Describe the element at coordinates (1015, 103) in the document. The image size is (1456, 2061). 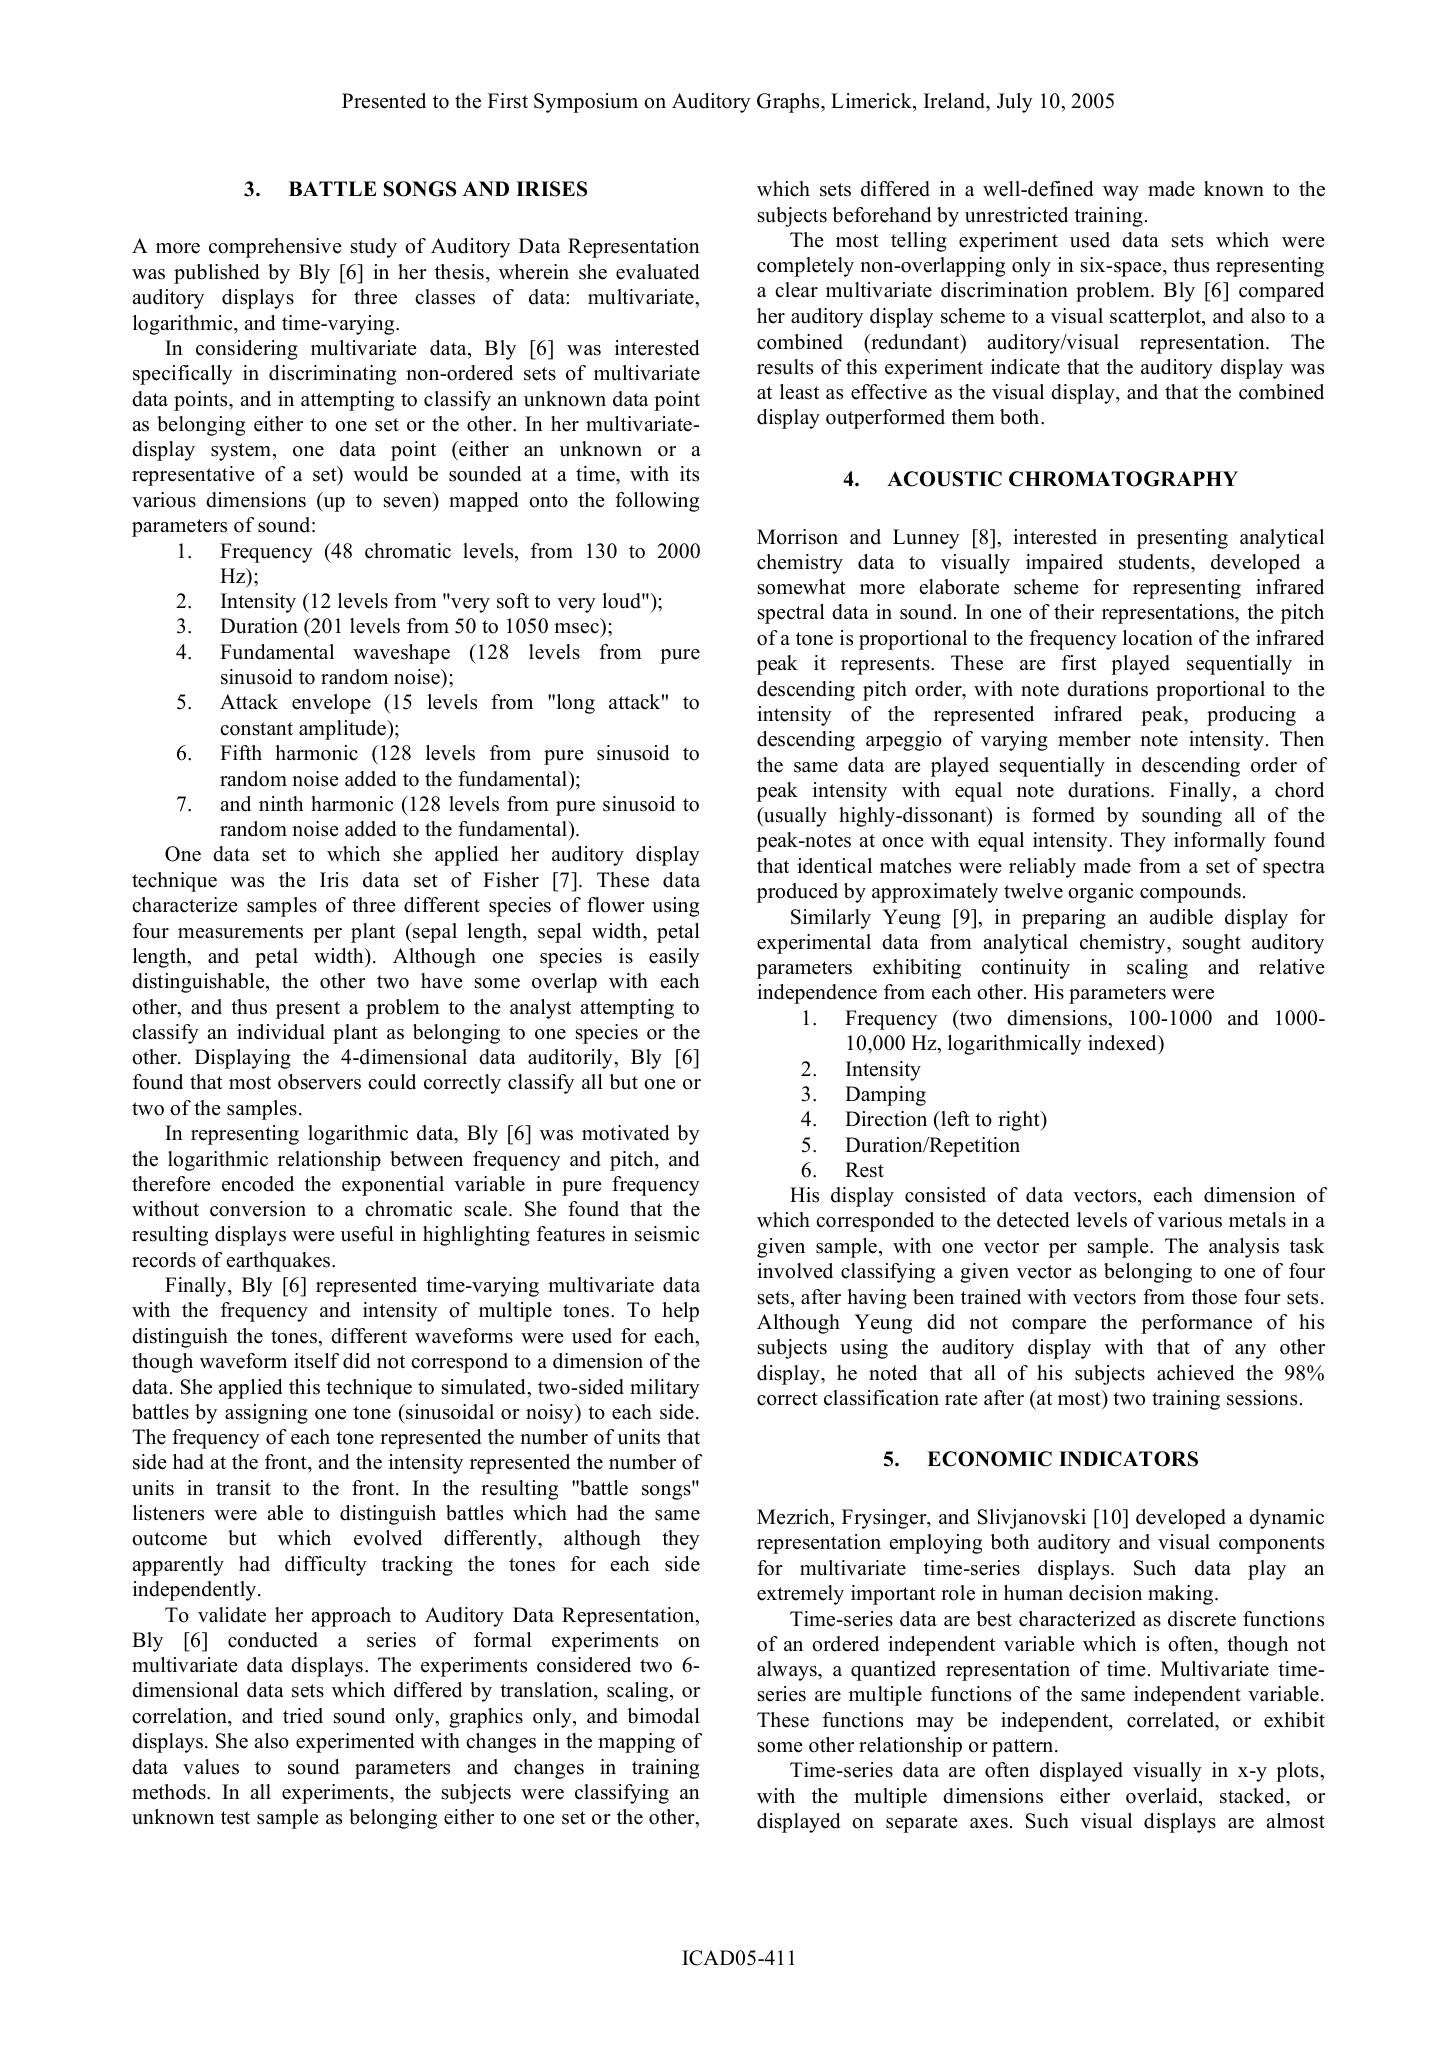
I see `July` at that location.
